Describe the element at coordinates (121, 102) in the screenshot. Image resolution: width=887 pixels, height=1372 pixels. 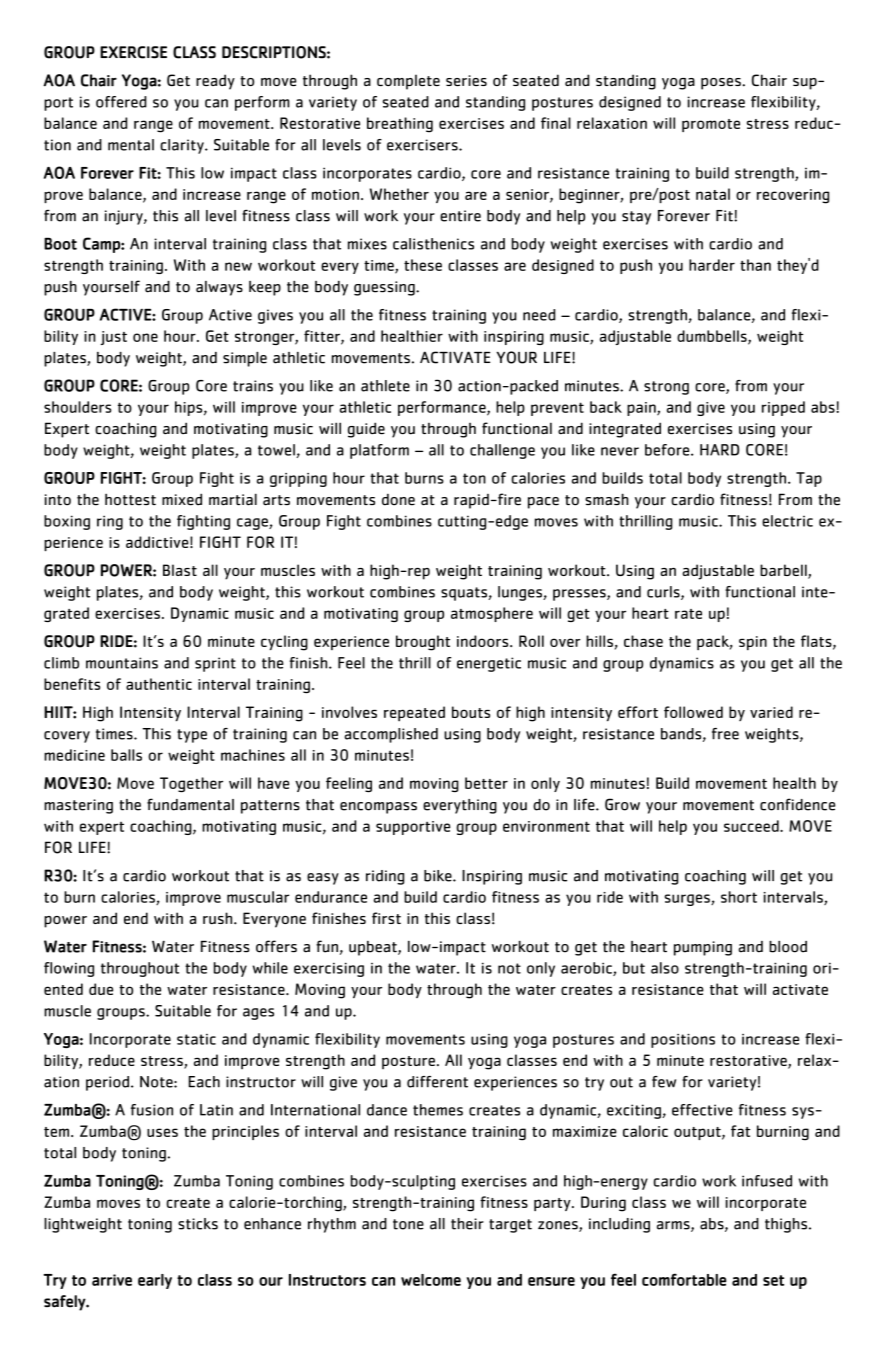
I see `offered` at that location.
